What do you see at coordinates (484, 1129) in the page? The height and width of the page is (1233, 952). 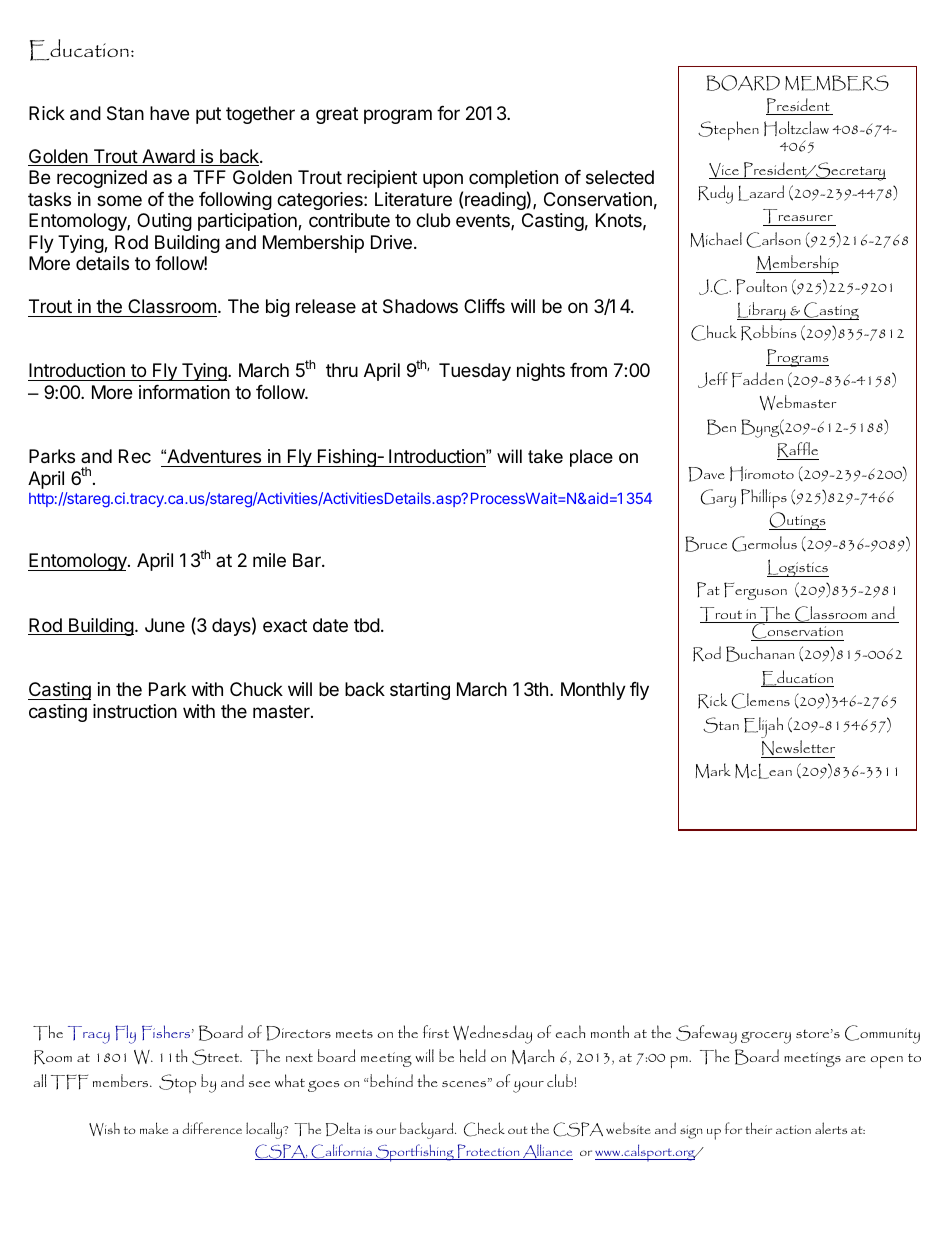 I see `Check` at bounding box center [484, 1129].
